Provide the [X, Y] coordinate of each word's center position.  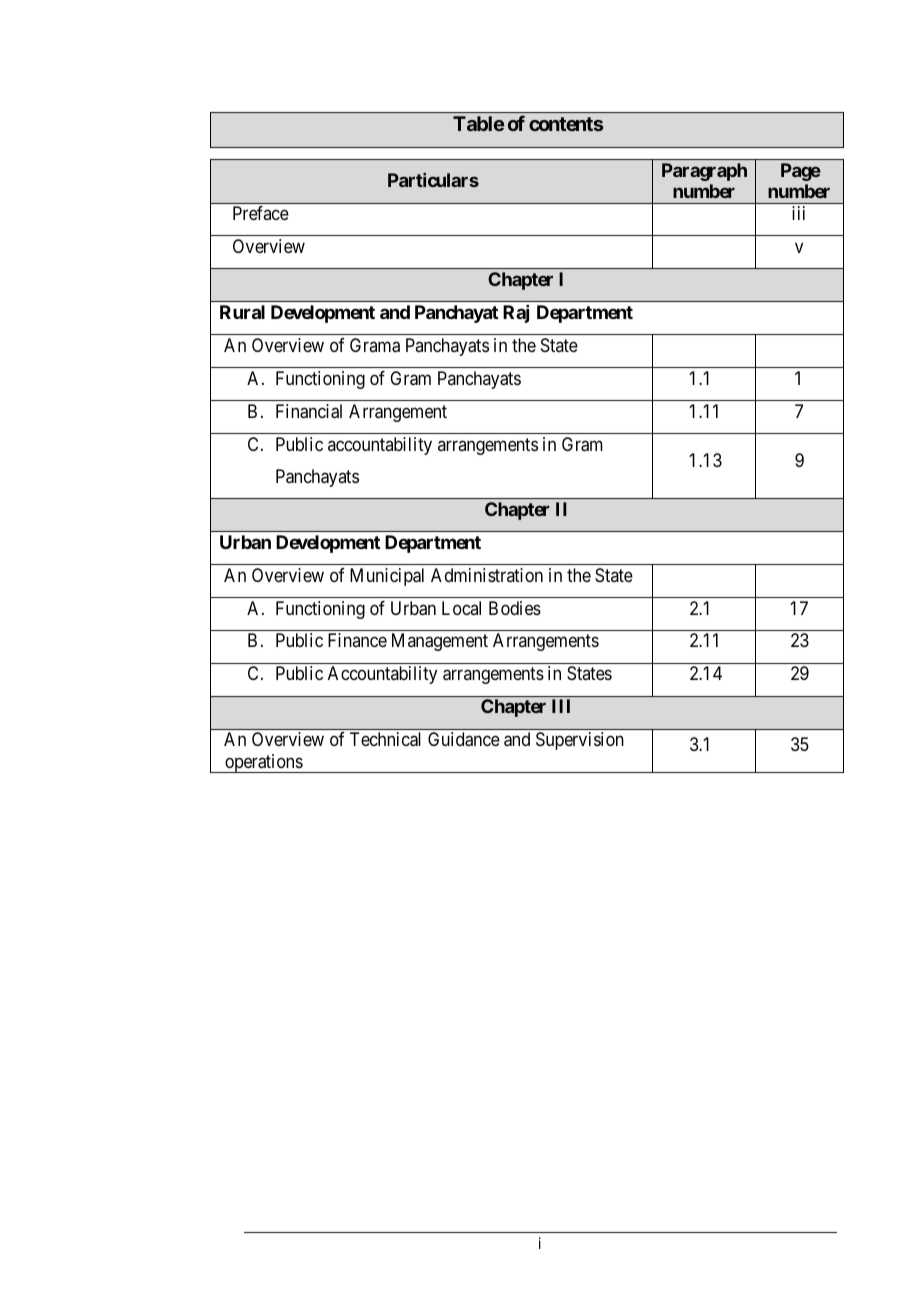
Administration [487, 575]
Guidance [464, 739]
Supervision [580, 741]
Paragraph [704, 172]
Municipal [387, 577]
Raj [516, 314]
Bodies [515, 608]
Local [461, 608]
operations [263, 763]
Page [801, 172]
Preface [261, 213]
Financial [309, 411]
